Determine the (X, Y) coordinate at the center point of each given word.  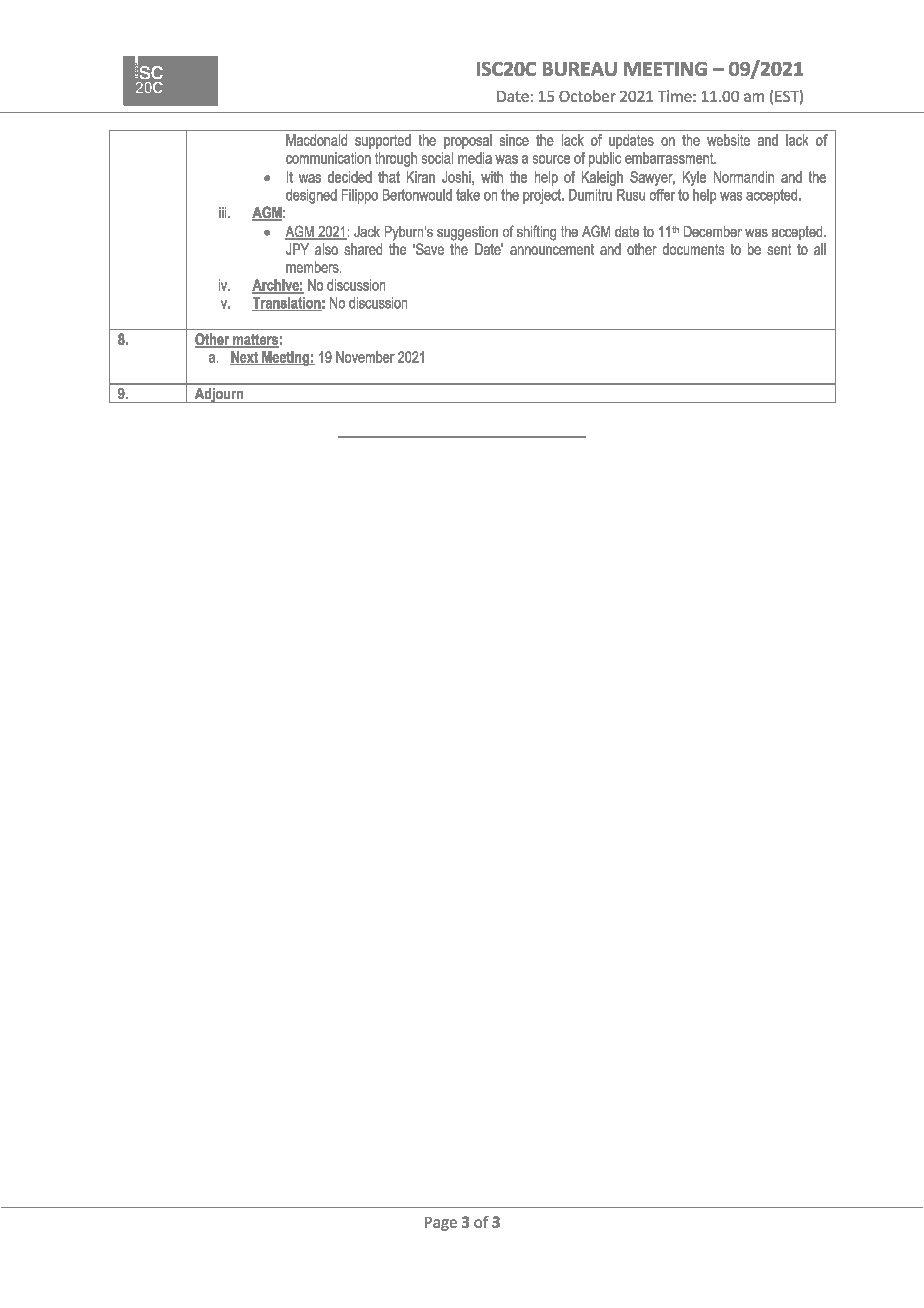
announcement (552, 249)
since (514, 140)
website (728, 140)
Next (245, 358)
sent (779, 249)
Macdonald (316, 140)
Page (441, 1224)
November (365, 357)
